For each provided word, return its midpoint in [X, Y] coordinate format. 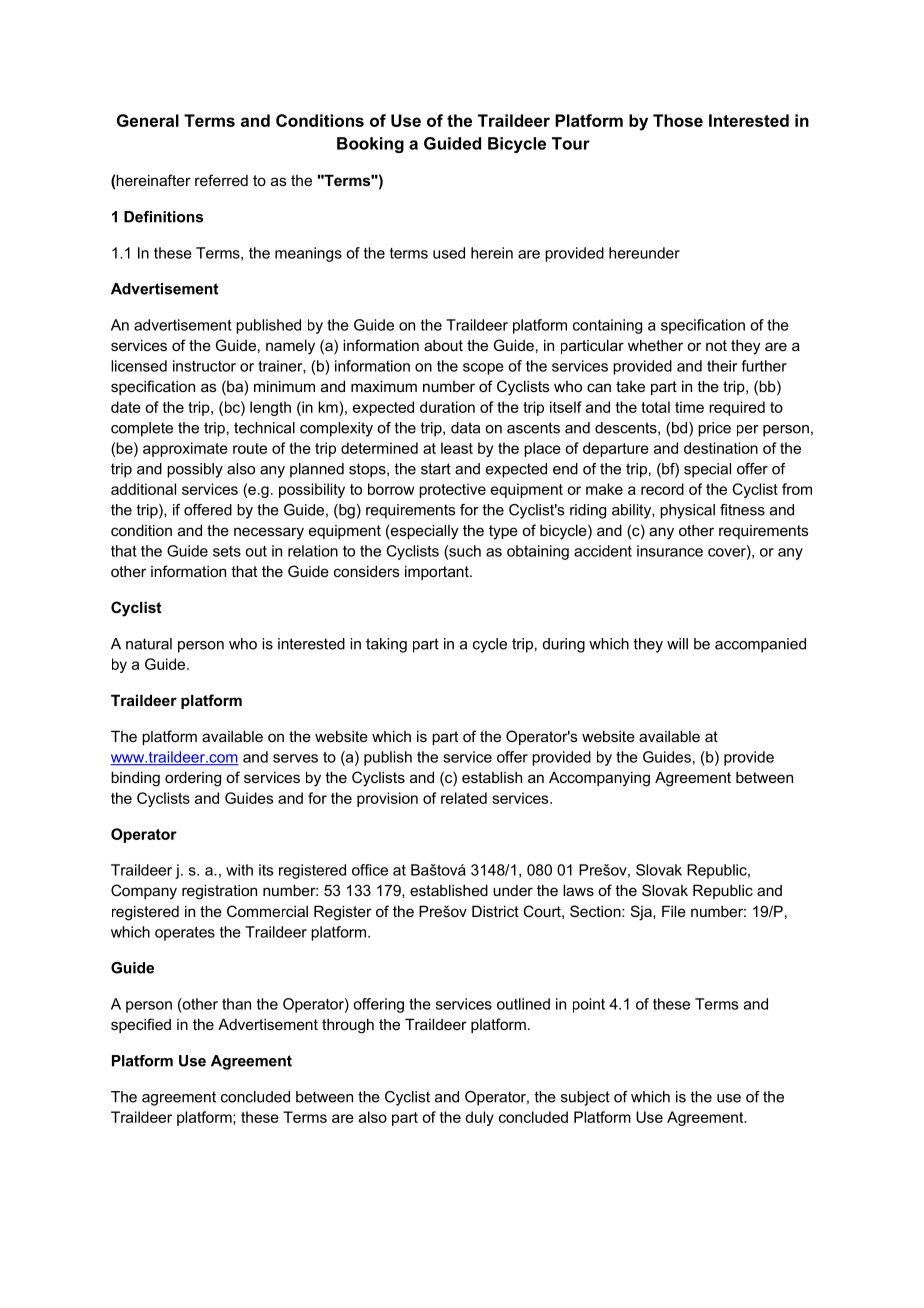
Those [678, 120]
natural [149, 644]
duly [479, 1118]
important [438, 572]
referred [221, 180]
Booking [370, 145]
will [677, 644]
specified [141, 1025]
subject [585, 1098]
